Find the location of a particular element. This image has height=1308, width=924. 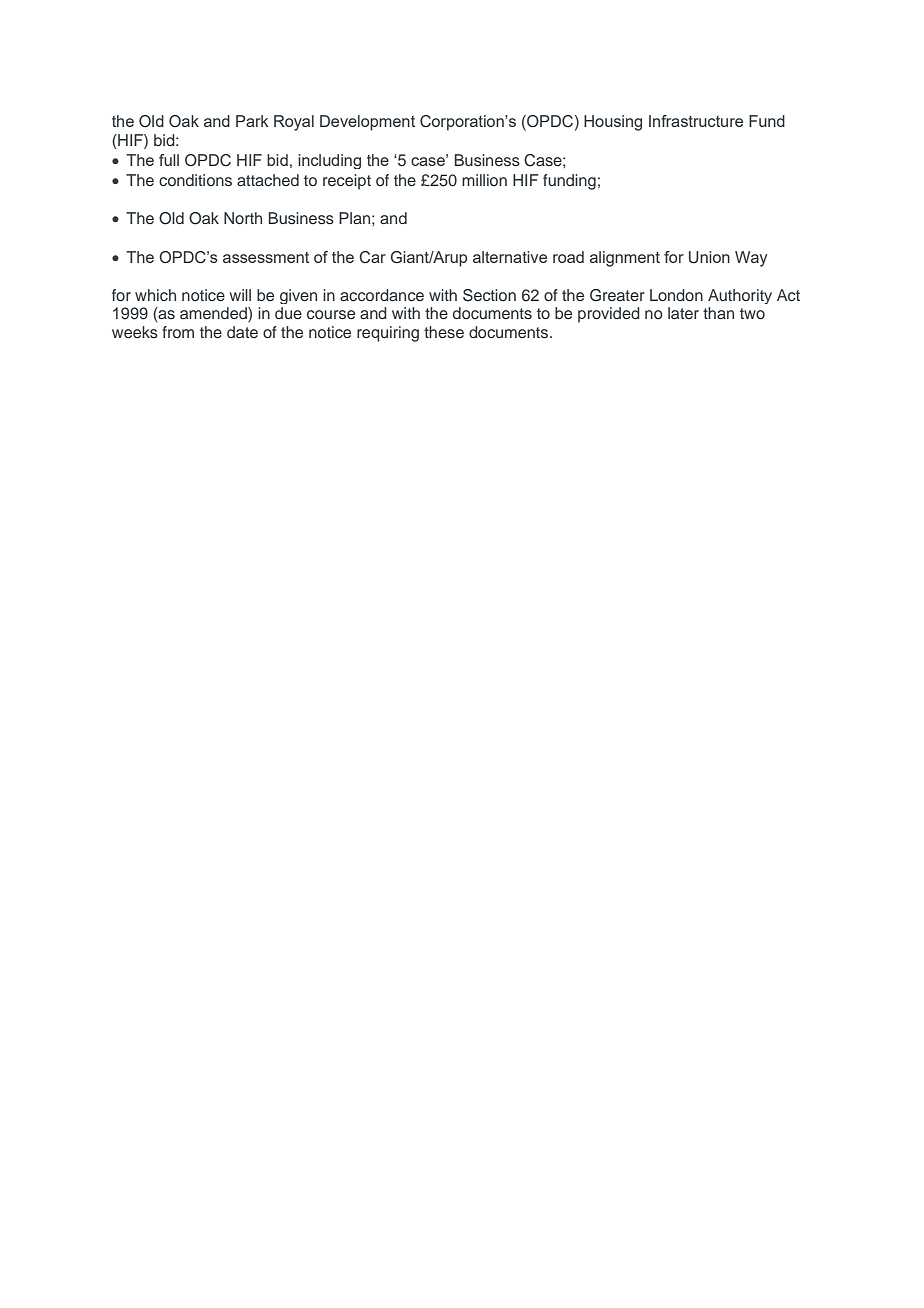

than is located at coordinates (718, 313).
